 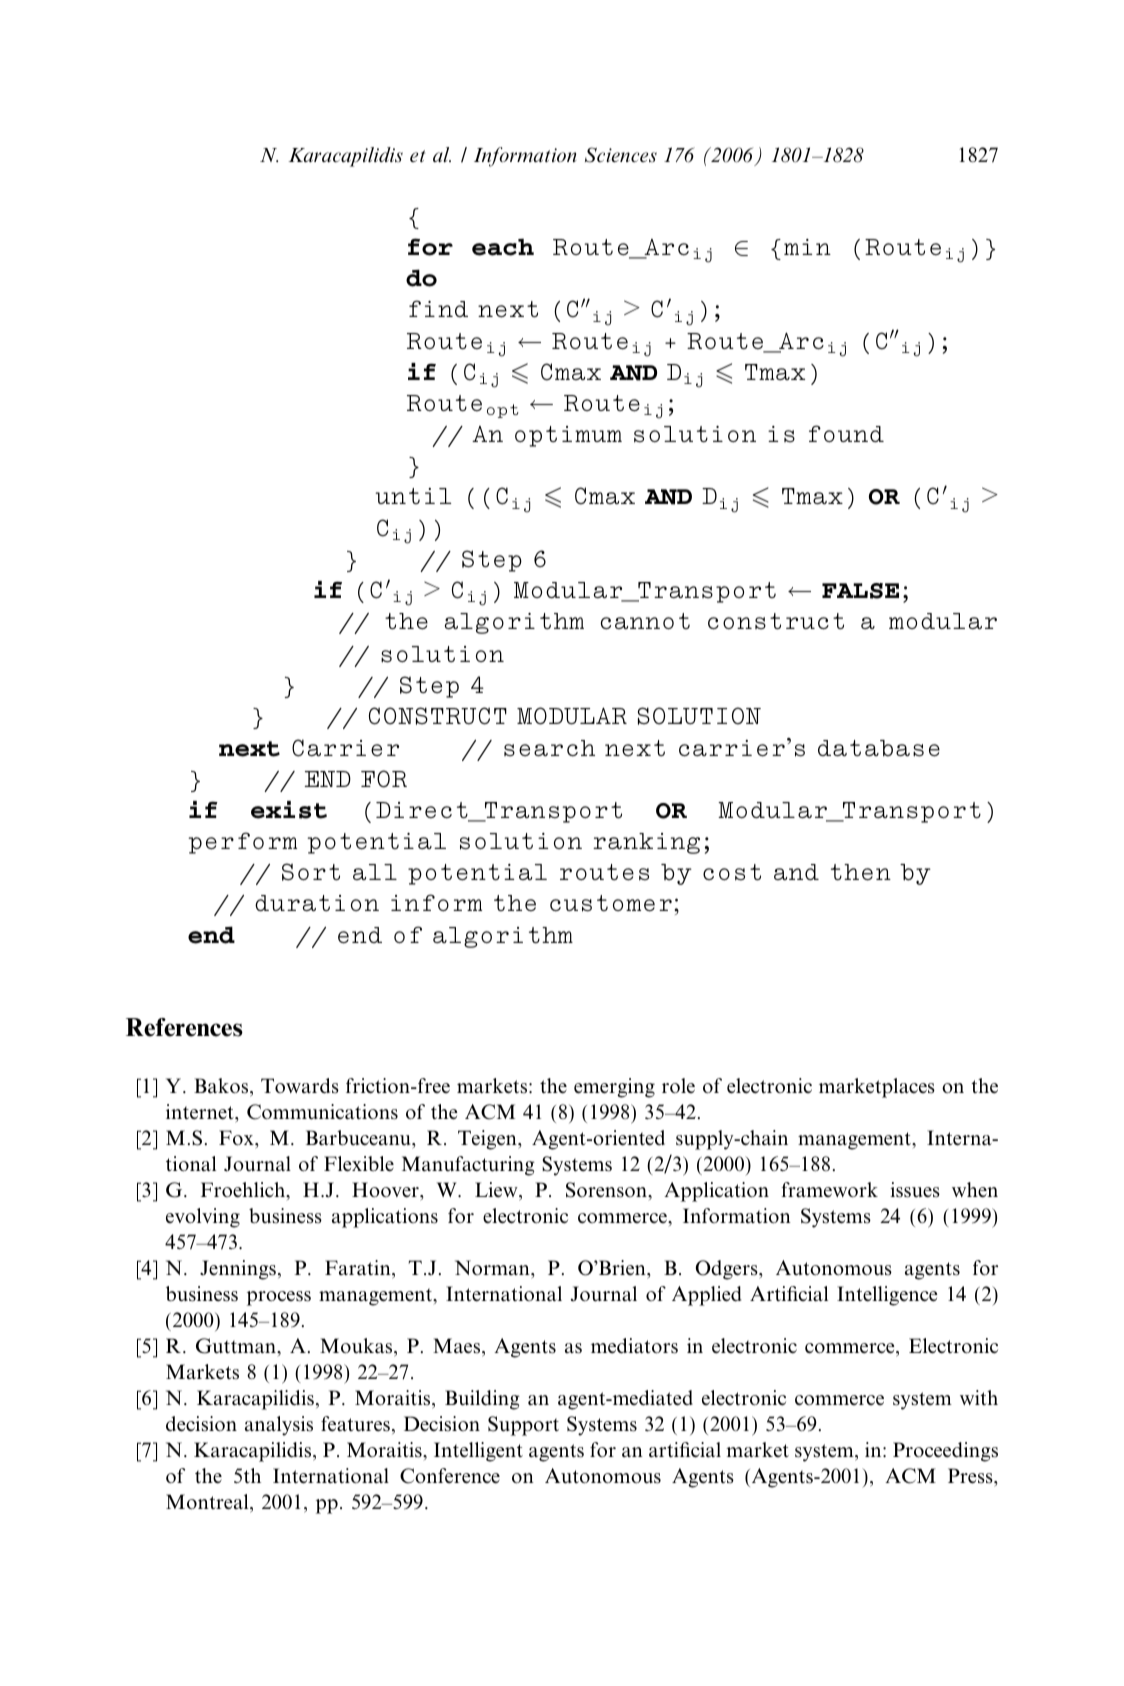 What do you see at coordinates (621, 155) in the image?
I see `Sciences` at bounding box center [621, 155].
